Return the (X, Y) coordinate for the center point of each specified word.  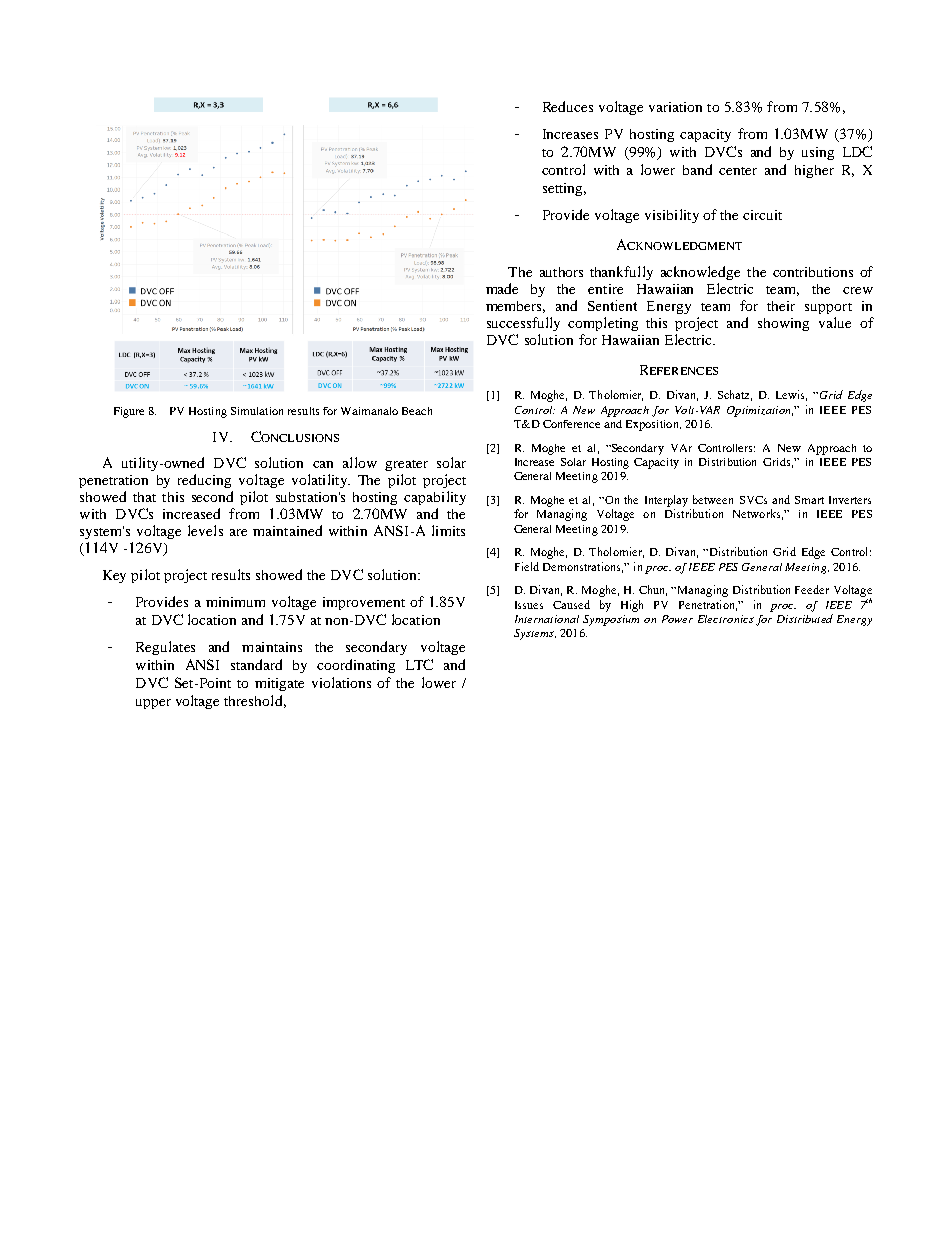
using (818, 153)
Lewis (791, 395)
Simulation (257, 411)
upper (153, 704)
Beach (417, 411)
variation (675, 107)
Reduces (568, 106)
